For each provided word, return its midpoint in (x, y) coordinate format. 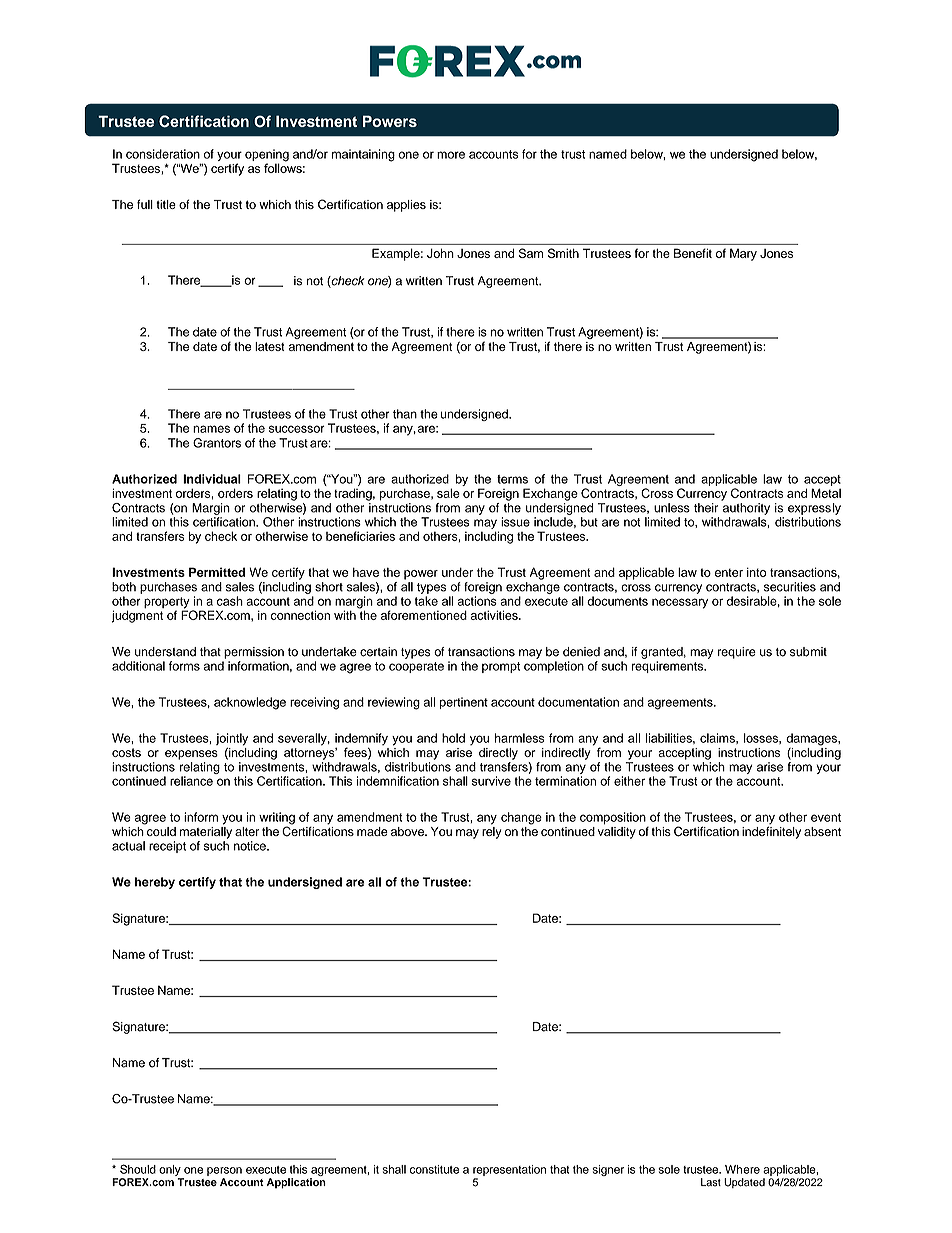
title (166, 204)
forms (184, 666)
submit (808, 652)
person (224, 1171)
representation (509, 1170)
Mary (743, 254)
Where (742, 1169)
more (451, 155)
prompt (501, 667)
